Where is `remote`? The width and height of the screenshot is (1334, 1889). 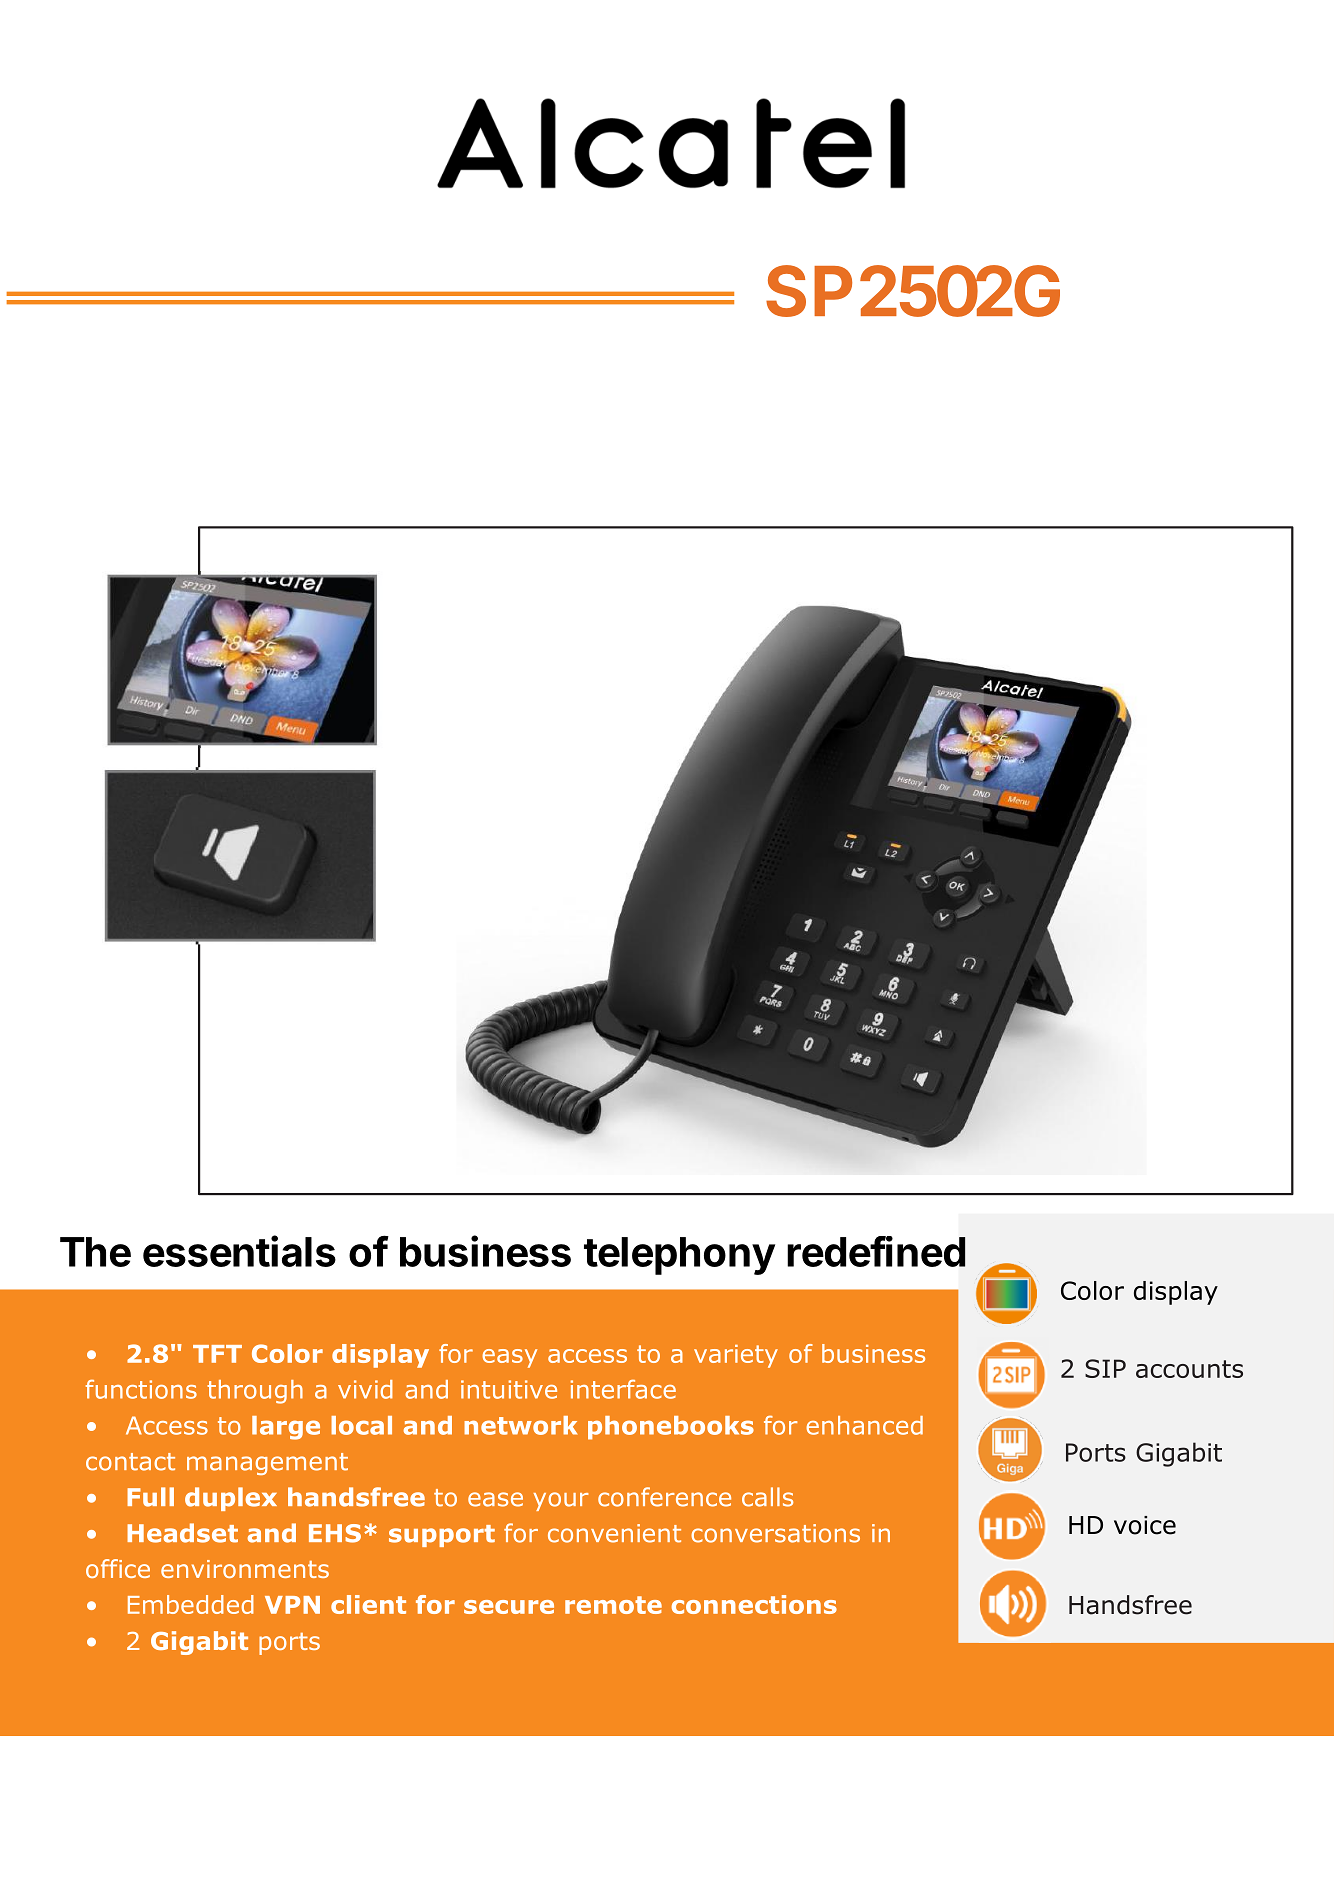 remote is located at coordinates (613, 1605).
